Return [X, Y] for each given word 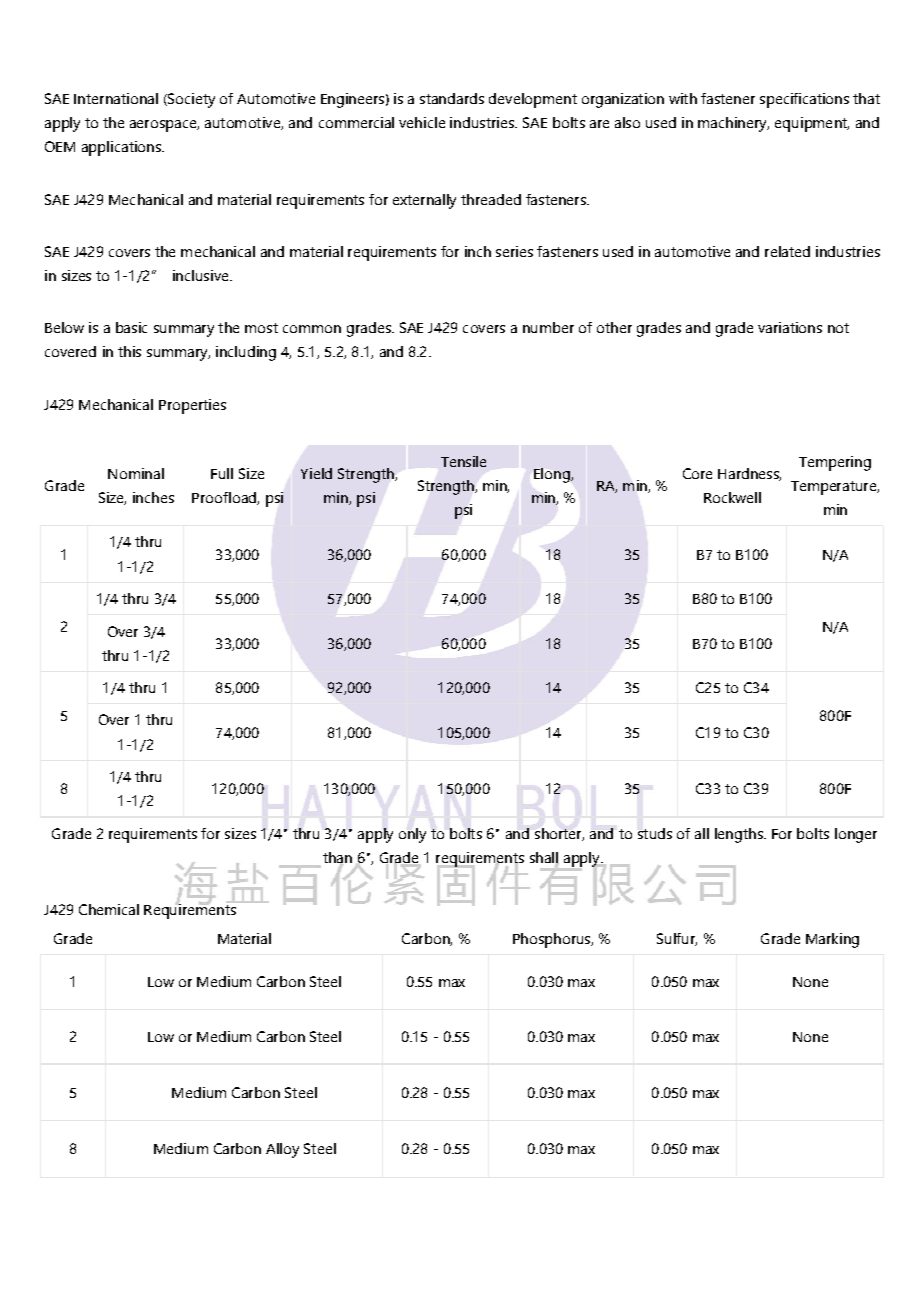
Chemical [109, 909]
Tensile [463, 461]
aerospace [164, 126]
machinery [733, 124]
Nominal [136, 473]
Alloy [282, 1150]
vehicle [422, 122]
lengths [740, 835]
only [412, 835]
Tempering [835, 463]
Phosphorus [553, 940]
